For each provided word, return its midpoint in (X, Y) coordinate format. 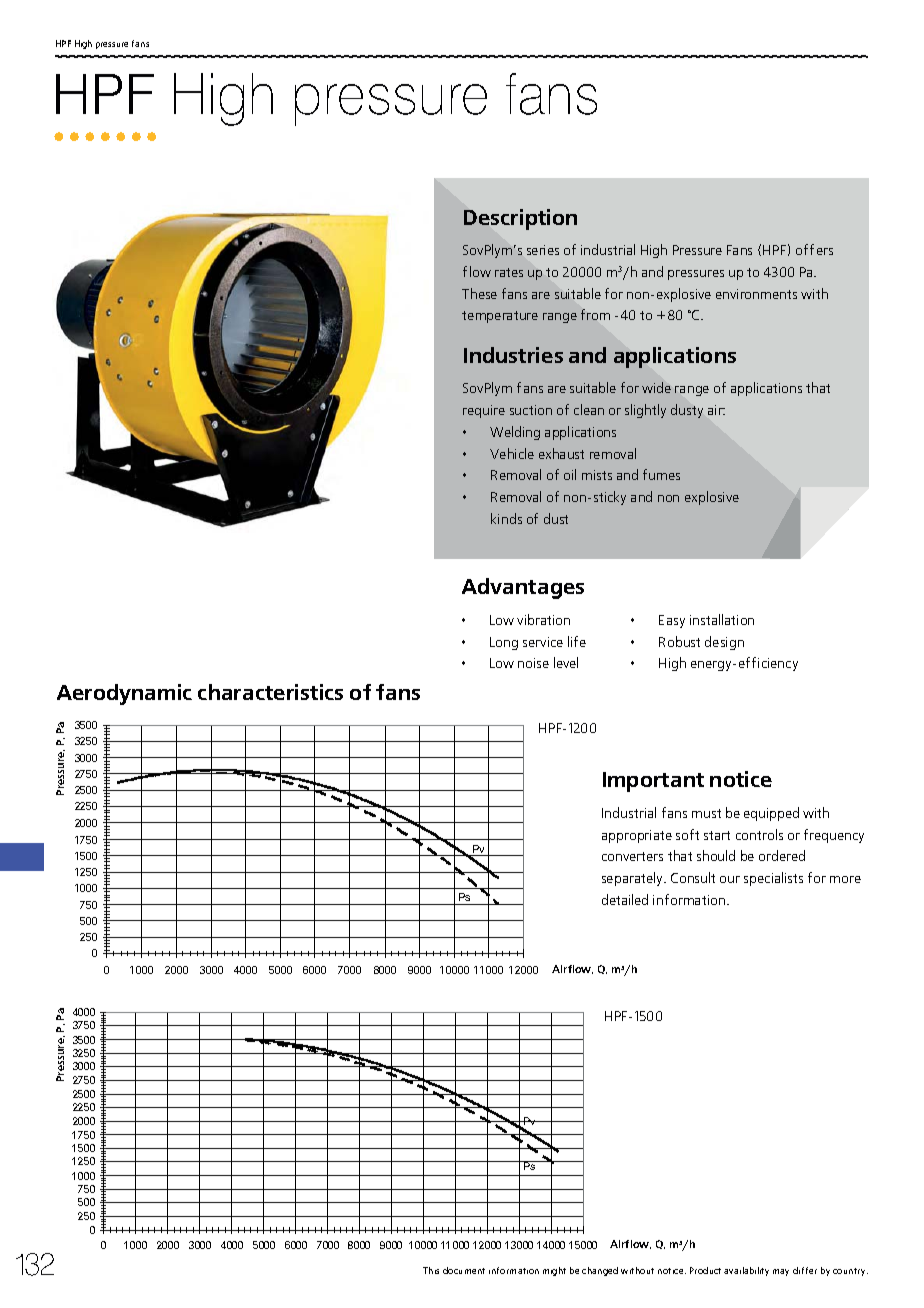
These (479, 293)
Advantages (523, 588)
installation (722, 619)
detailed (625, 899)
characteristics (270, 692)
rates (509, 272)
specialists (773, 879)
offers (814, 249)
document (464, 1270)
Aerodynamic (124, 694)
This (431, 1270)
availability (746, 1271)
